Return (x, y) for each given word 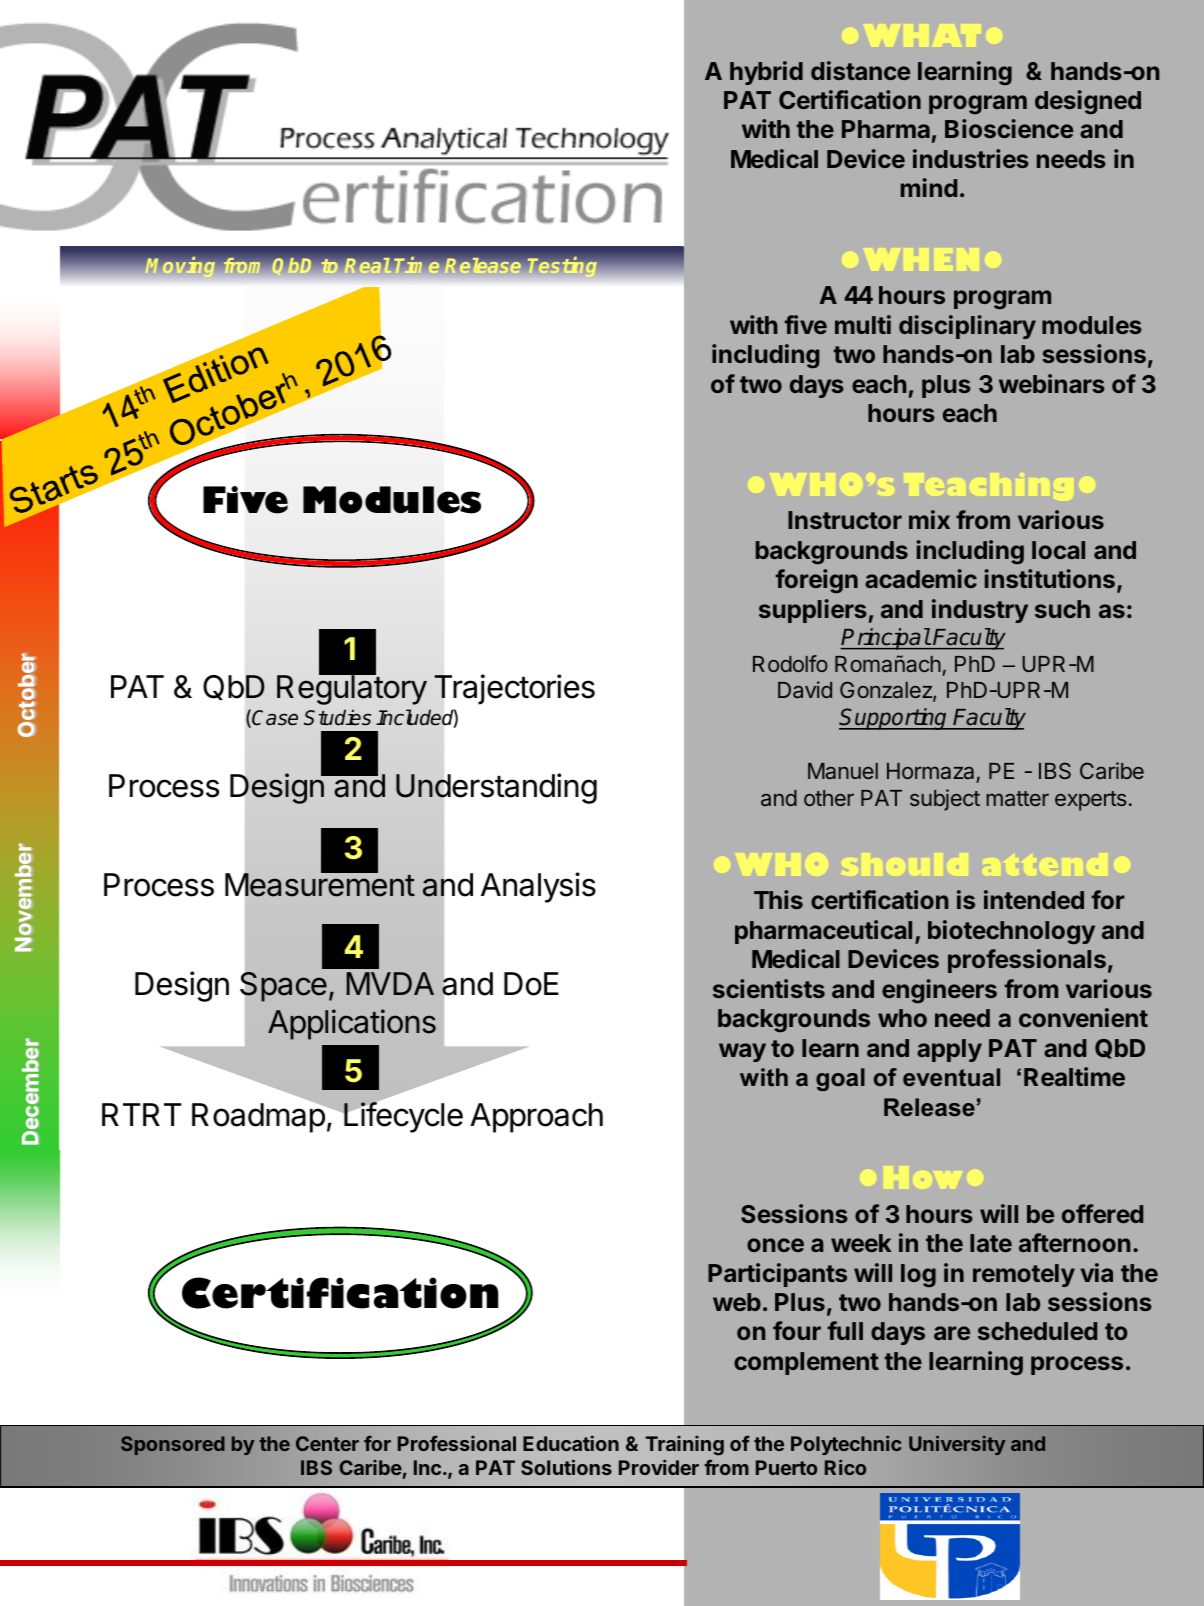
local (1058, 550)
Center (327, 1443)
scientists (769, 988)
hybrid (766, 73)
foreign (817, 581)
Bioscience (1009, 128)
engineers (939, 991)
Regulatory (352, 689)
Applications (352, 1024)
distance (860, 70)
